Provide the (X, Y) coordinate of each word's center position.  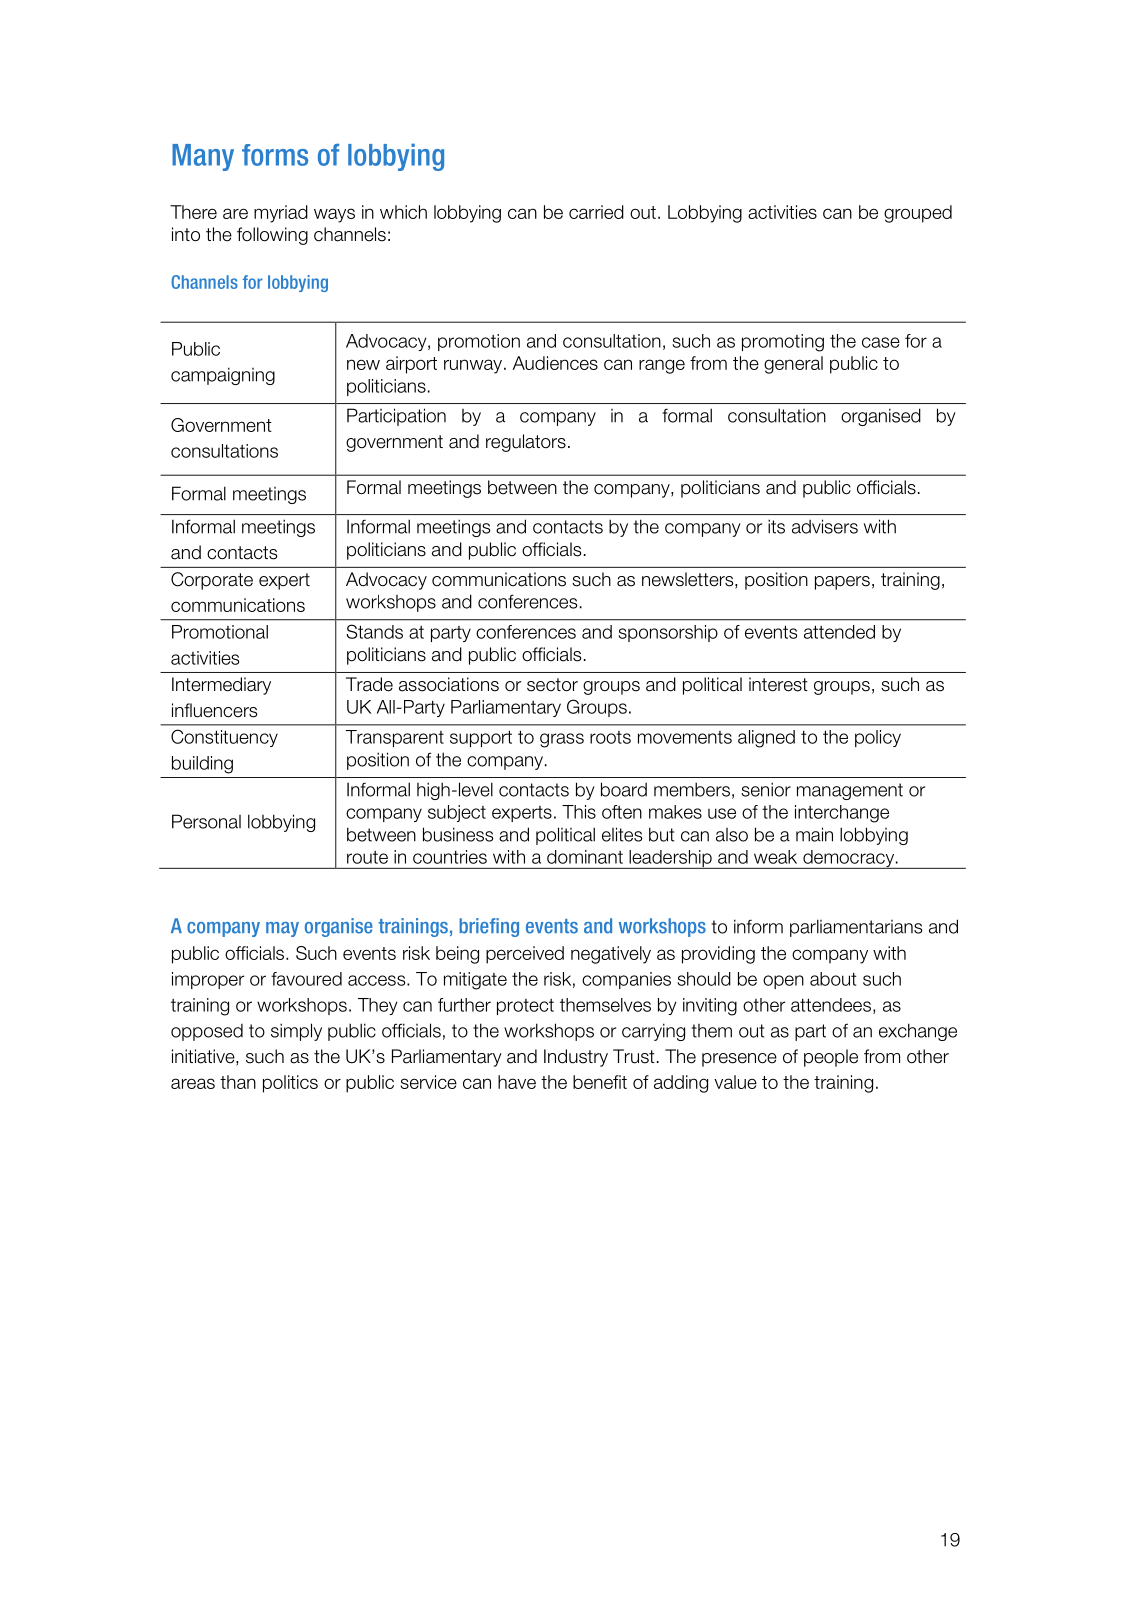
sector (552, 685)
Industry (576, 1058)
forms (275, 155)
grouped (918, 214)
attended (839, 632)
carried (596, 212)
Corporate (212, 581)
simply (296, 1032)
